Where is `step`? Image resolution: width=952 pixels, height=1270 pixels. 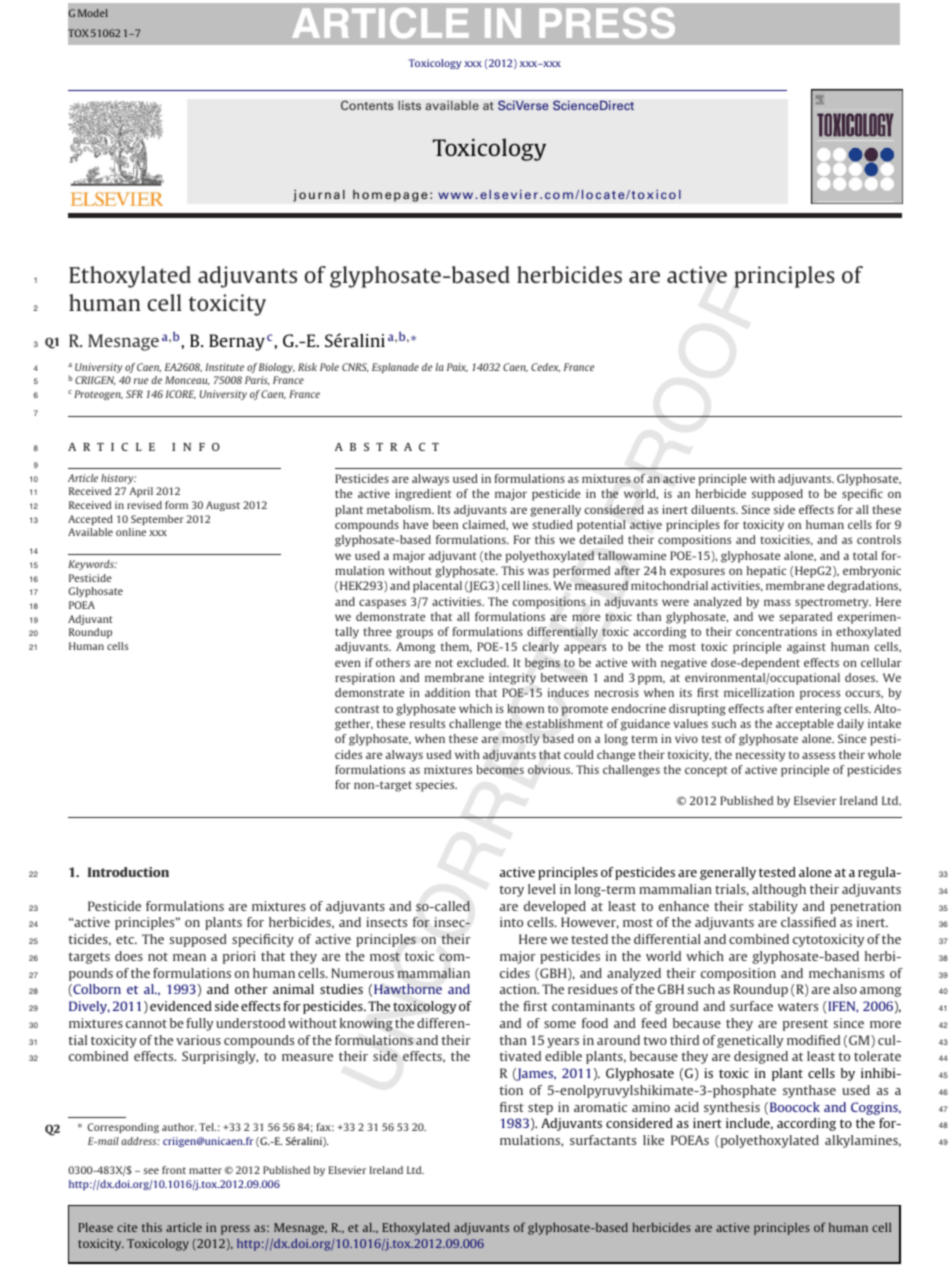 step is located at coordinates (540, 1109).
